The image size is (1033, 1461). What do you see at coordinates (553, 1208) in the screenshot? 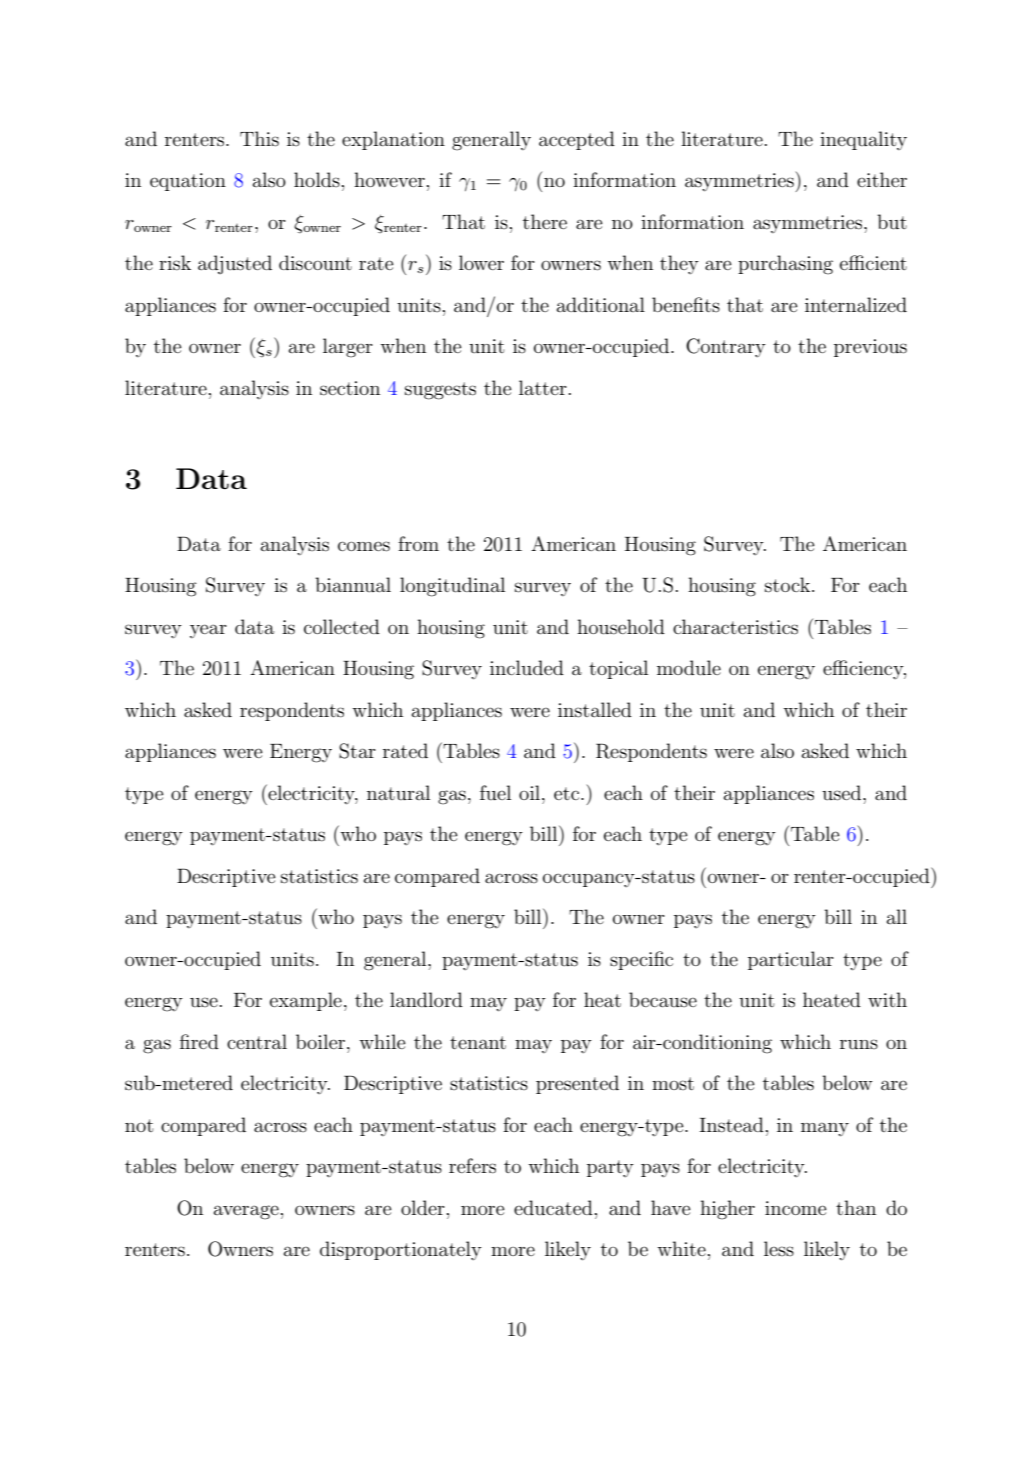
I see `educated` at bounding box center [553, 1208].
